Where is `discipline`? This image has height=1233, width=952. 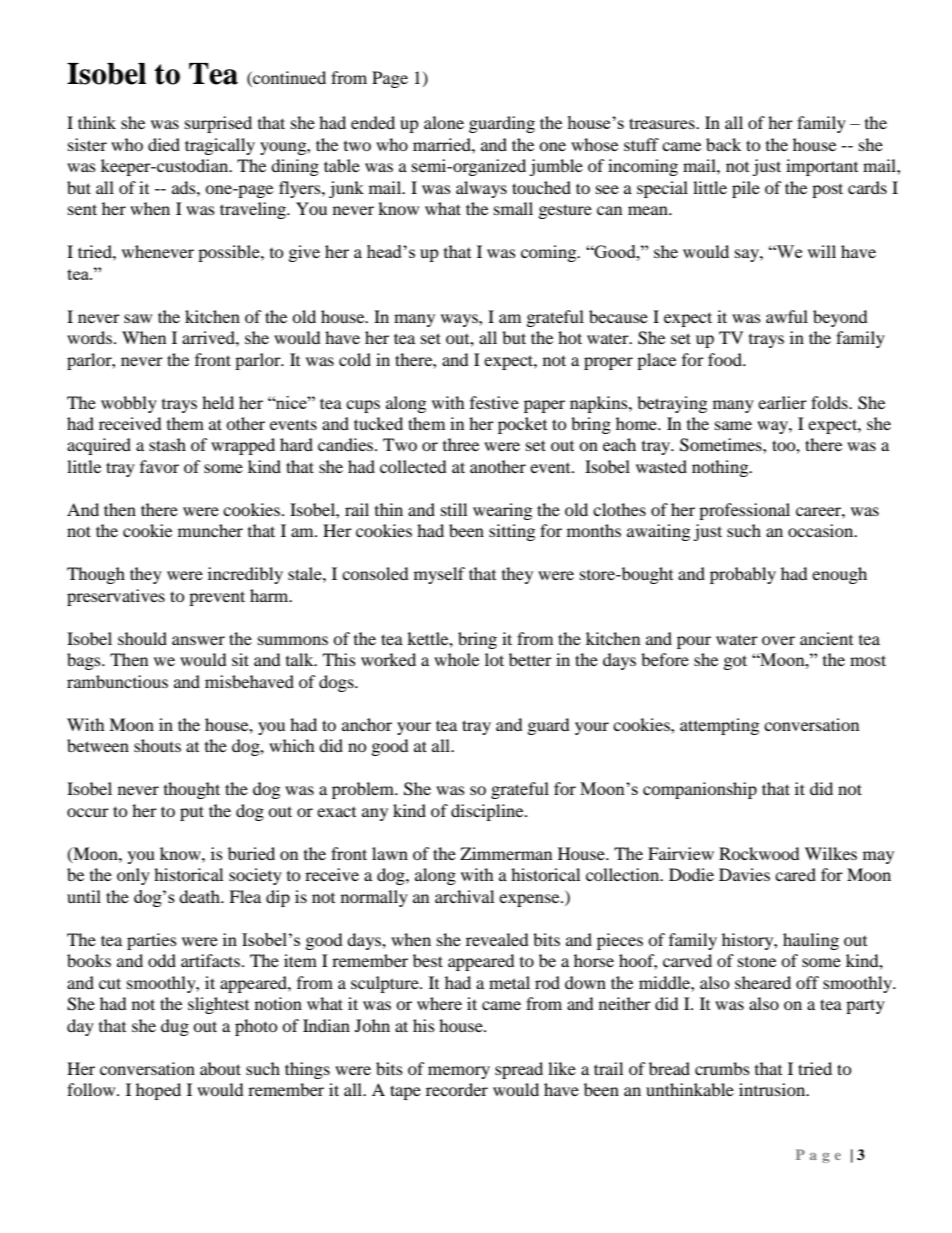 discipline is located at coordinates (488, 812).
